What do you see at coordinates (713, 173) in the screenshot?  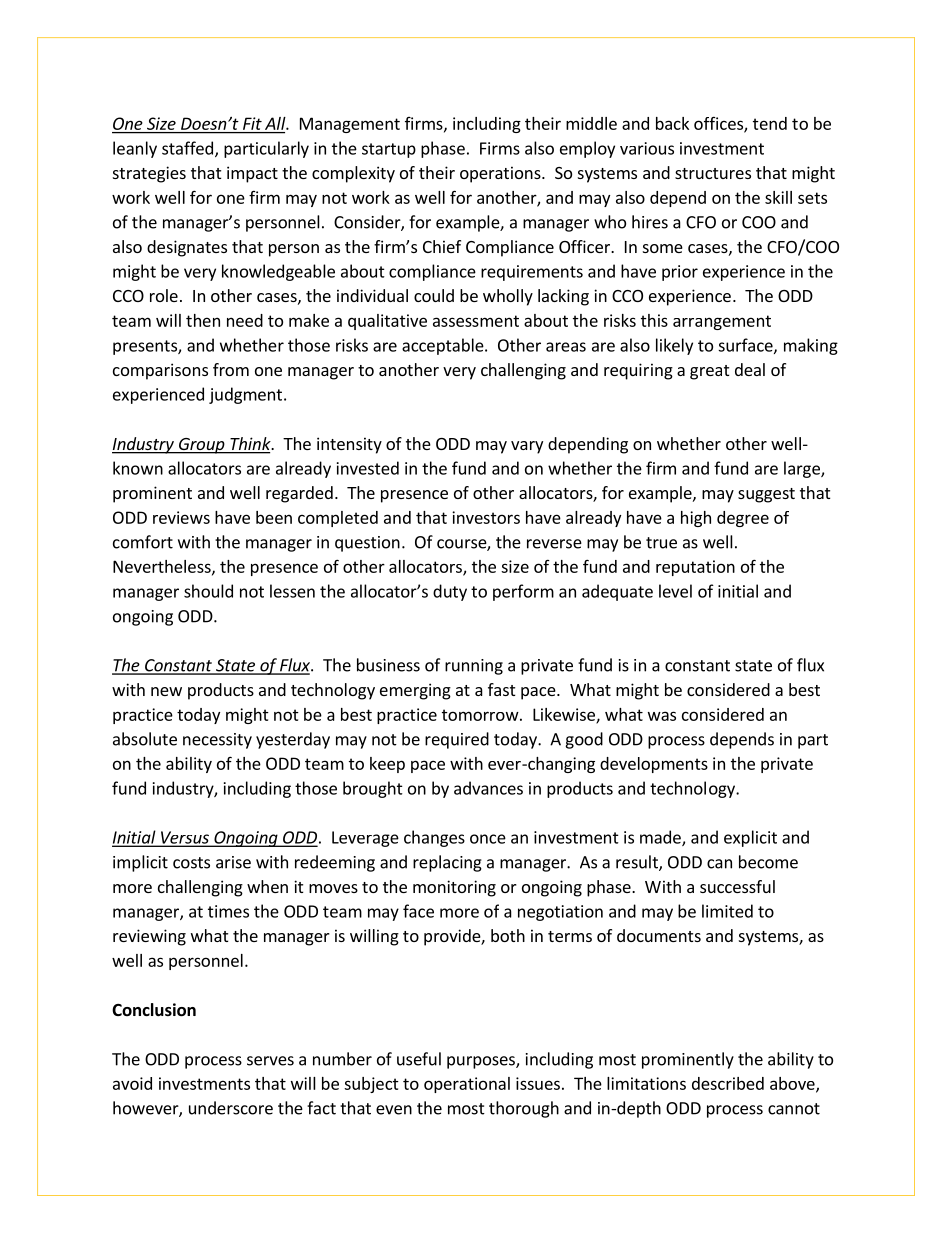 I see `structures` at bounding box center [713, 173].
